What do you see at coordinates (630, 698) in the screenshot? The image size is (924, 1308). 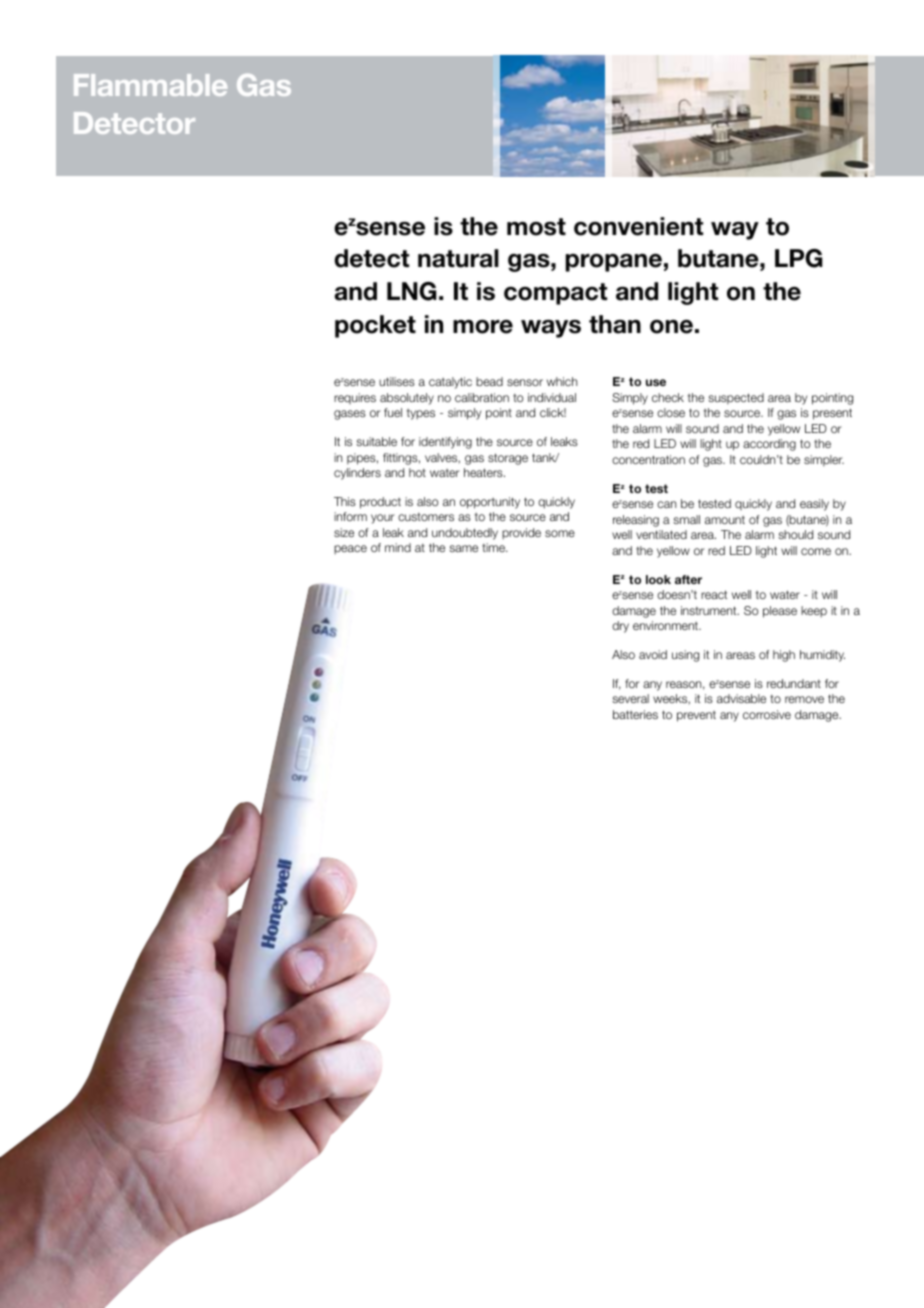 I see `several` at bounding box center [630, 698].
